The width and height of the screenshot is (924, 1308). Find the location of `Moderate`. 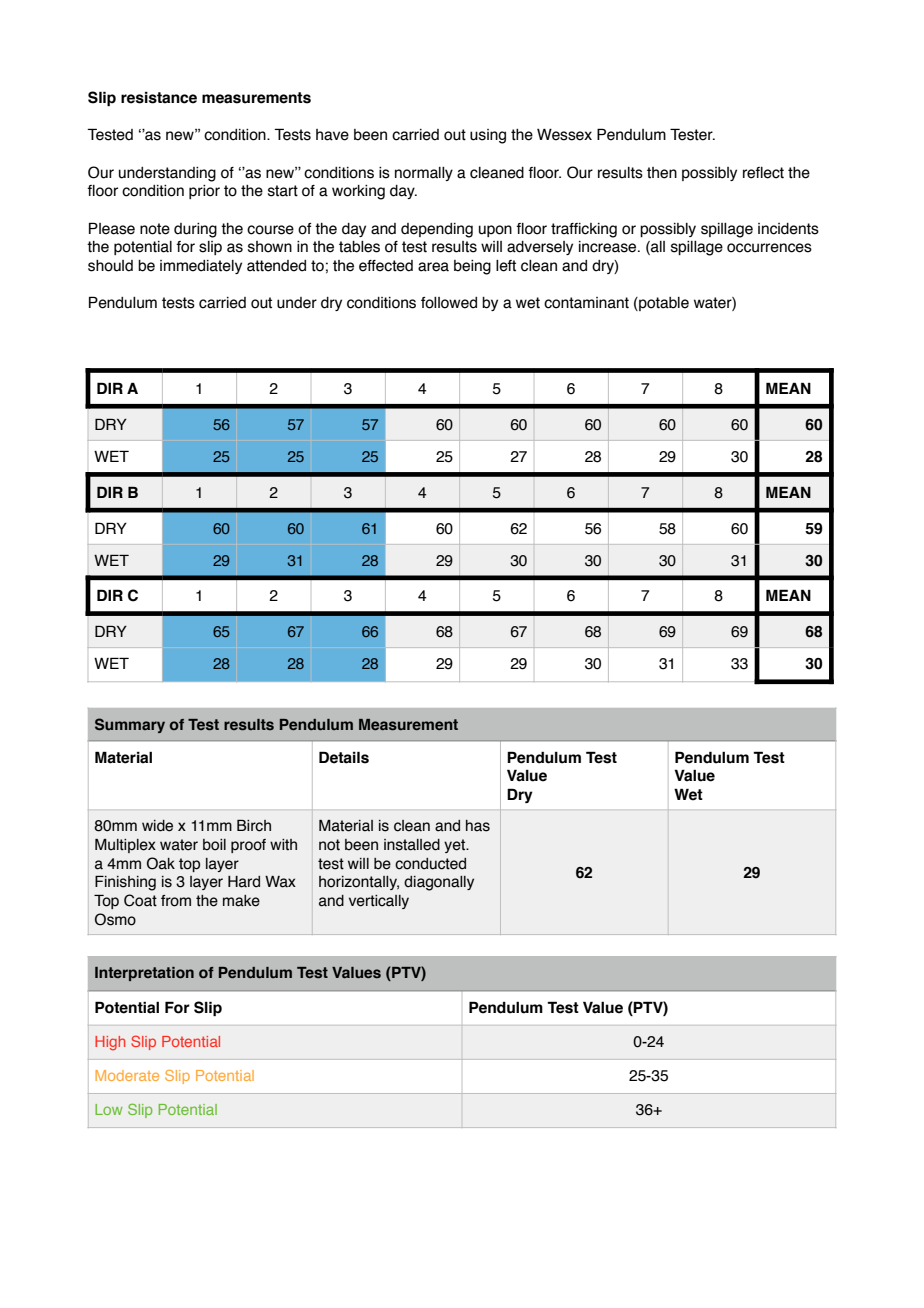

Moderate is located at coordinates (127, 1075).
